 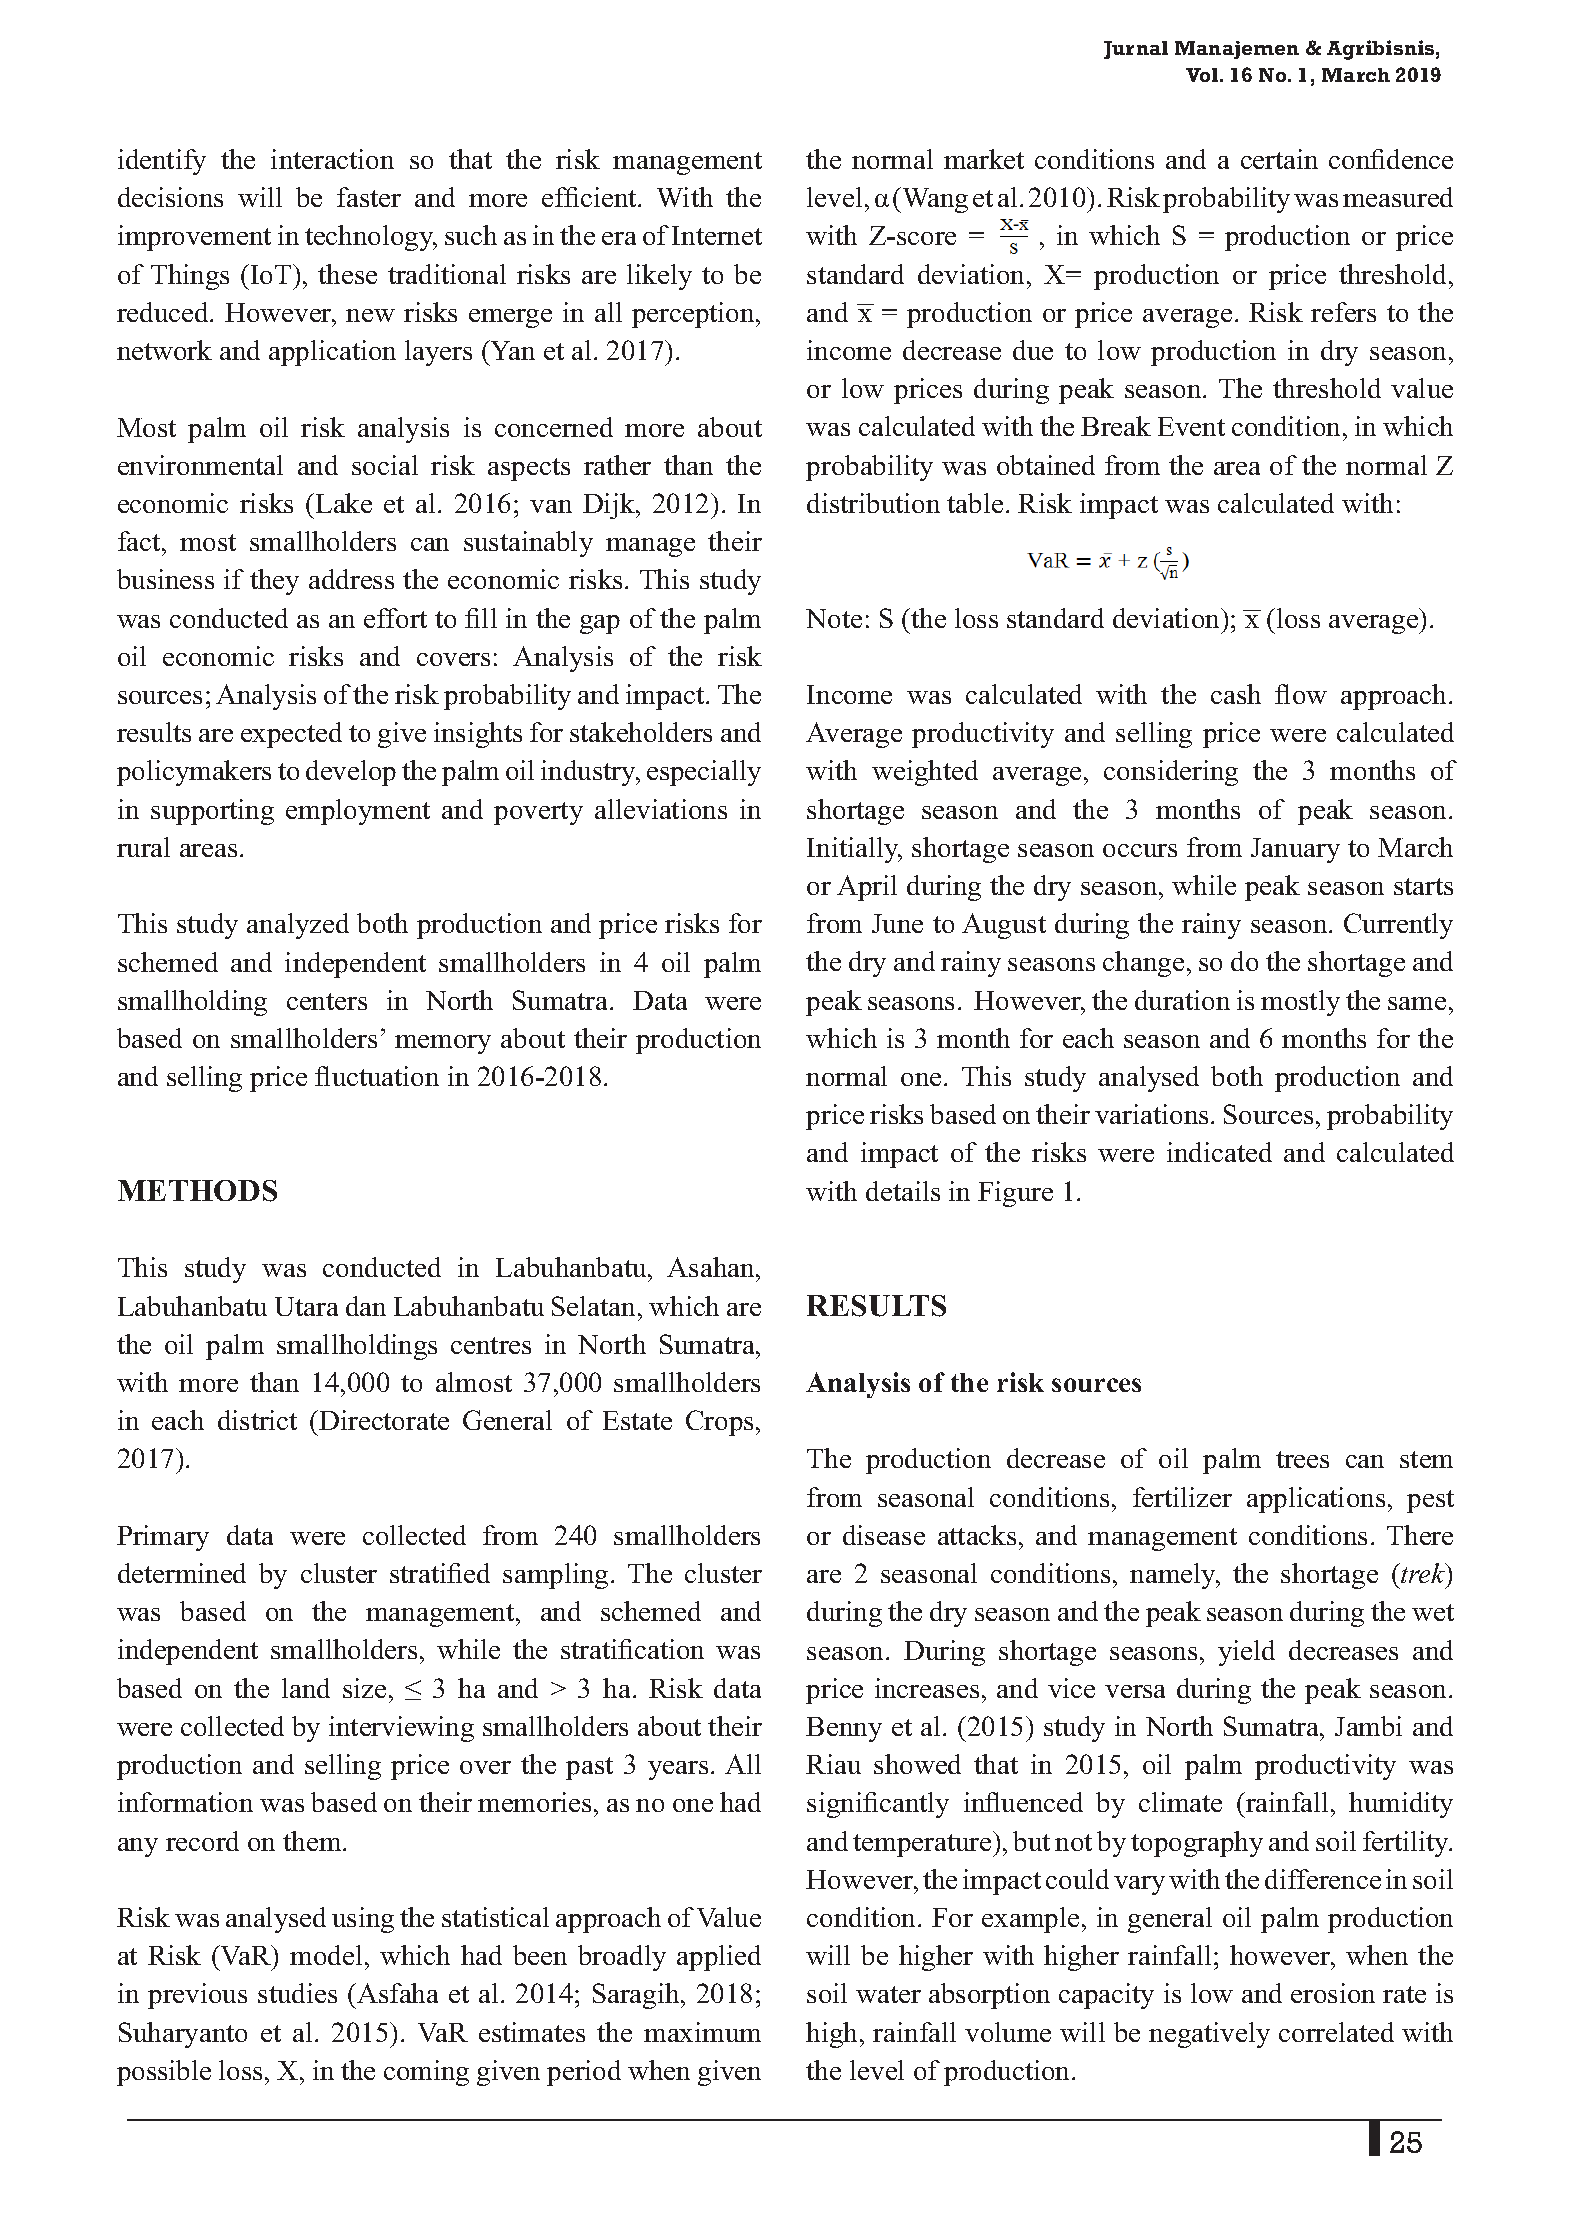 What do you see at coordinates (297, 1993) in the screenshot?
I see `studies` at bounding box center [297, 1993].
